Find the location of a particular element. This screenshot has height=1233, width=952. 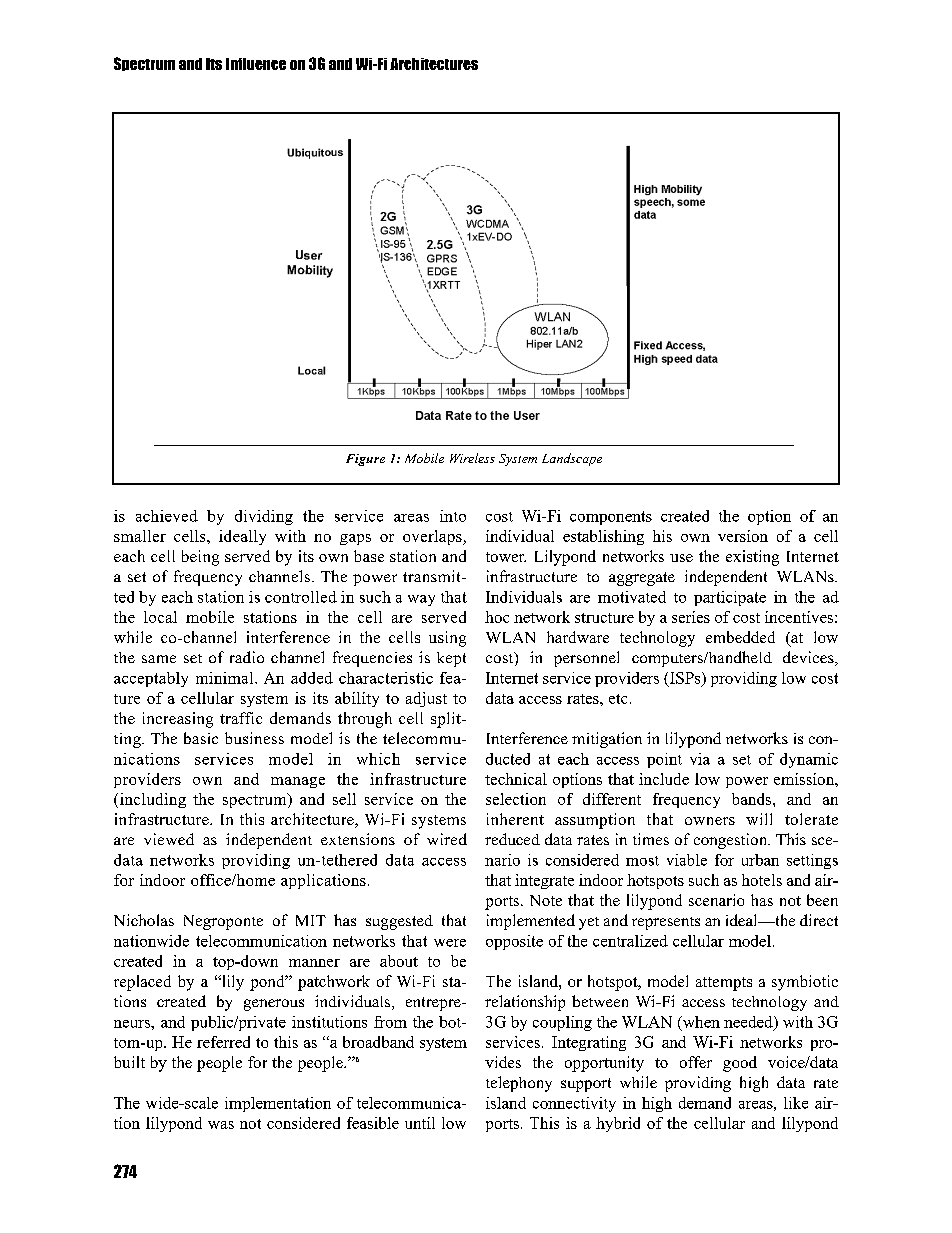

Influence is located at coordinates (256, 64).
